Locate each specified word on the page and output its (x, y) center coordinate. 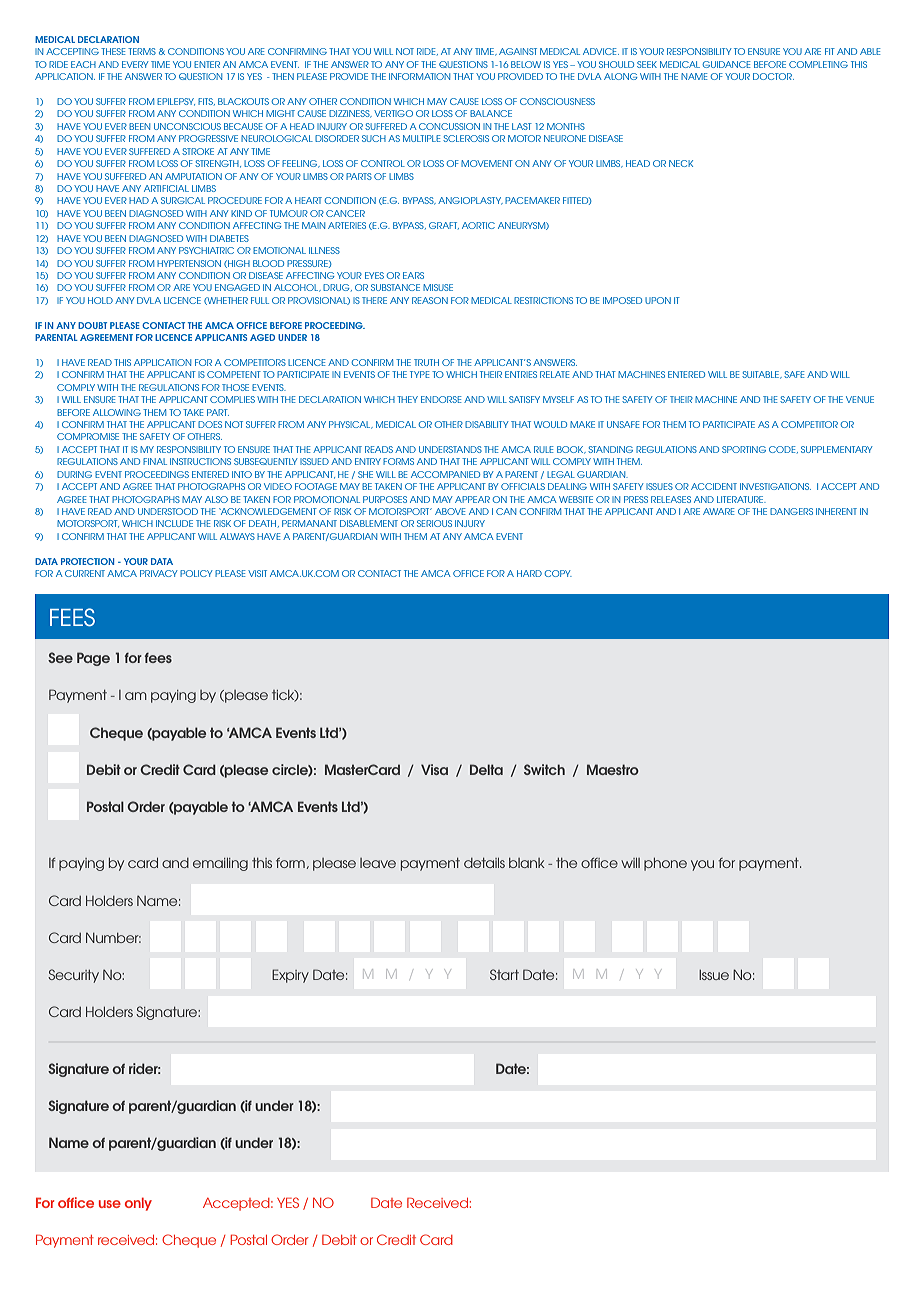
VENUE (860, 399)
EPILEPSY (176, 102)
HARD (529, 573)
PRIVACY (158, 573)
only (138, 1204)
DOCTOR (773, 76)
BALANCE (491, 113)
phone (665, 864)
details (484, 863)
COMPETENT (234, 374)
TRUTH (426, 362)
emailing (220, 864)
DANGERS (791, 511)
